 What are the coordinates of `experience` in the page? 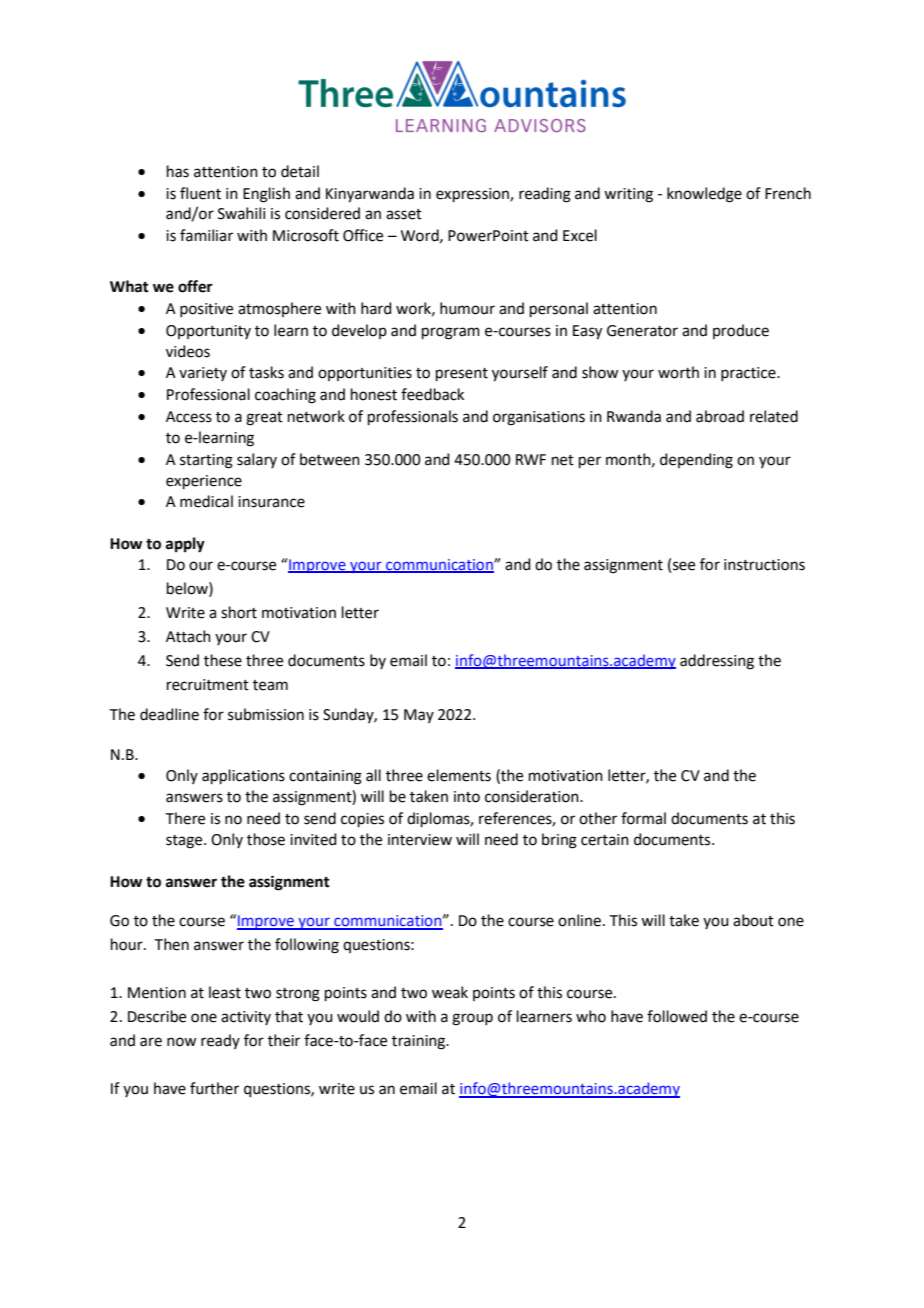 It's located at (204, 482).
